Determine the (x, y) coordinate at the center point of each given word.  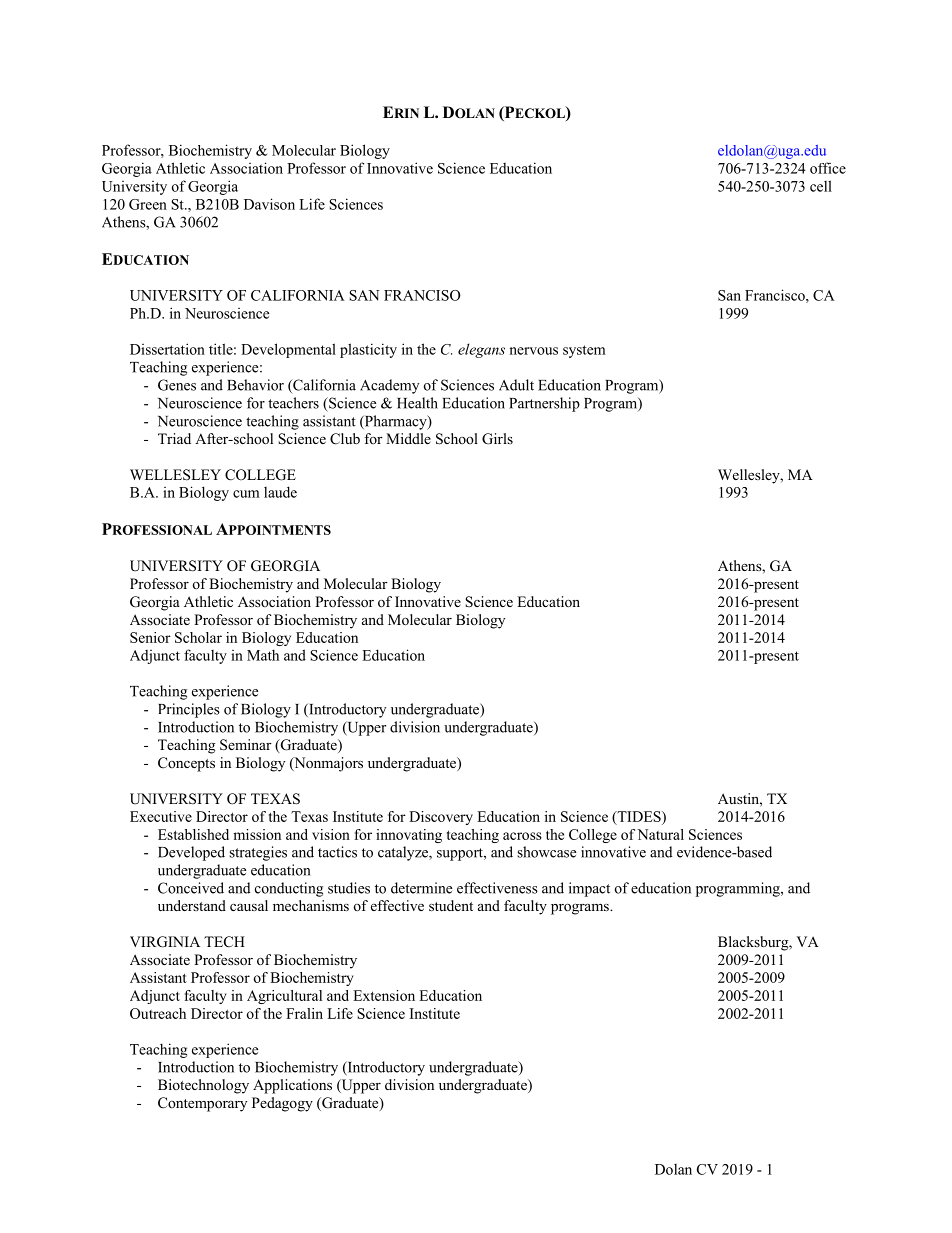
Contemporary (202, 1104)
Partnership (544, 404)
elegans (481, 350)
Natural (660, 834)
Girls (497, 439)
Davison (269, 204)
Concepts (186, 764)
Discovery (441, 818)
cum (246, 494)
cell (821, 186)
